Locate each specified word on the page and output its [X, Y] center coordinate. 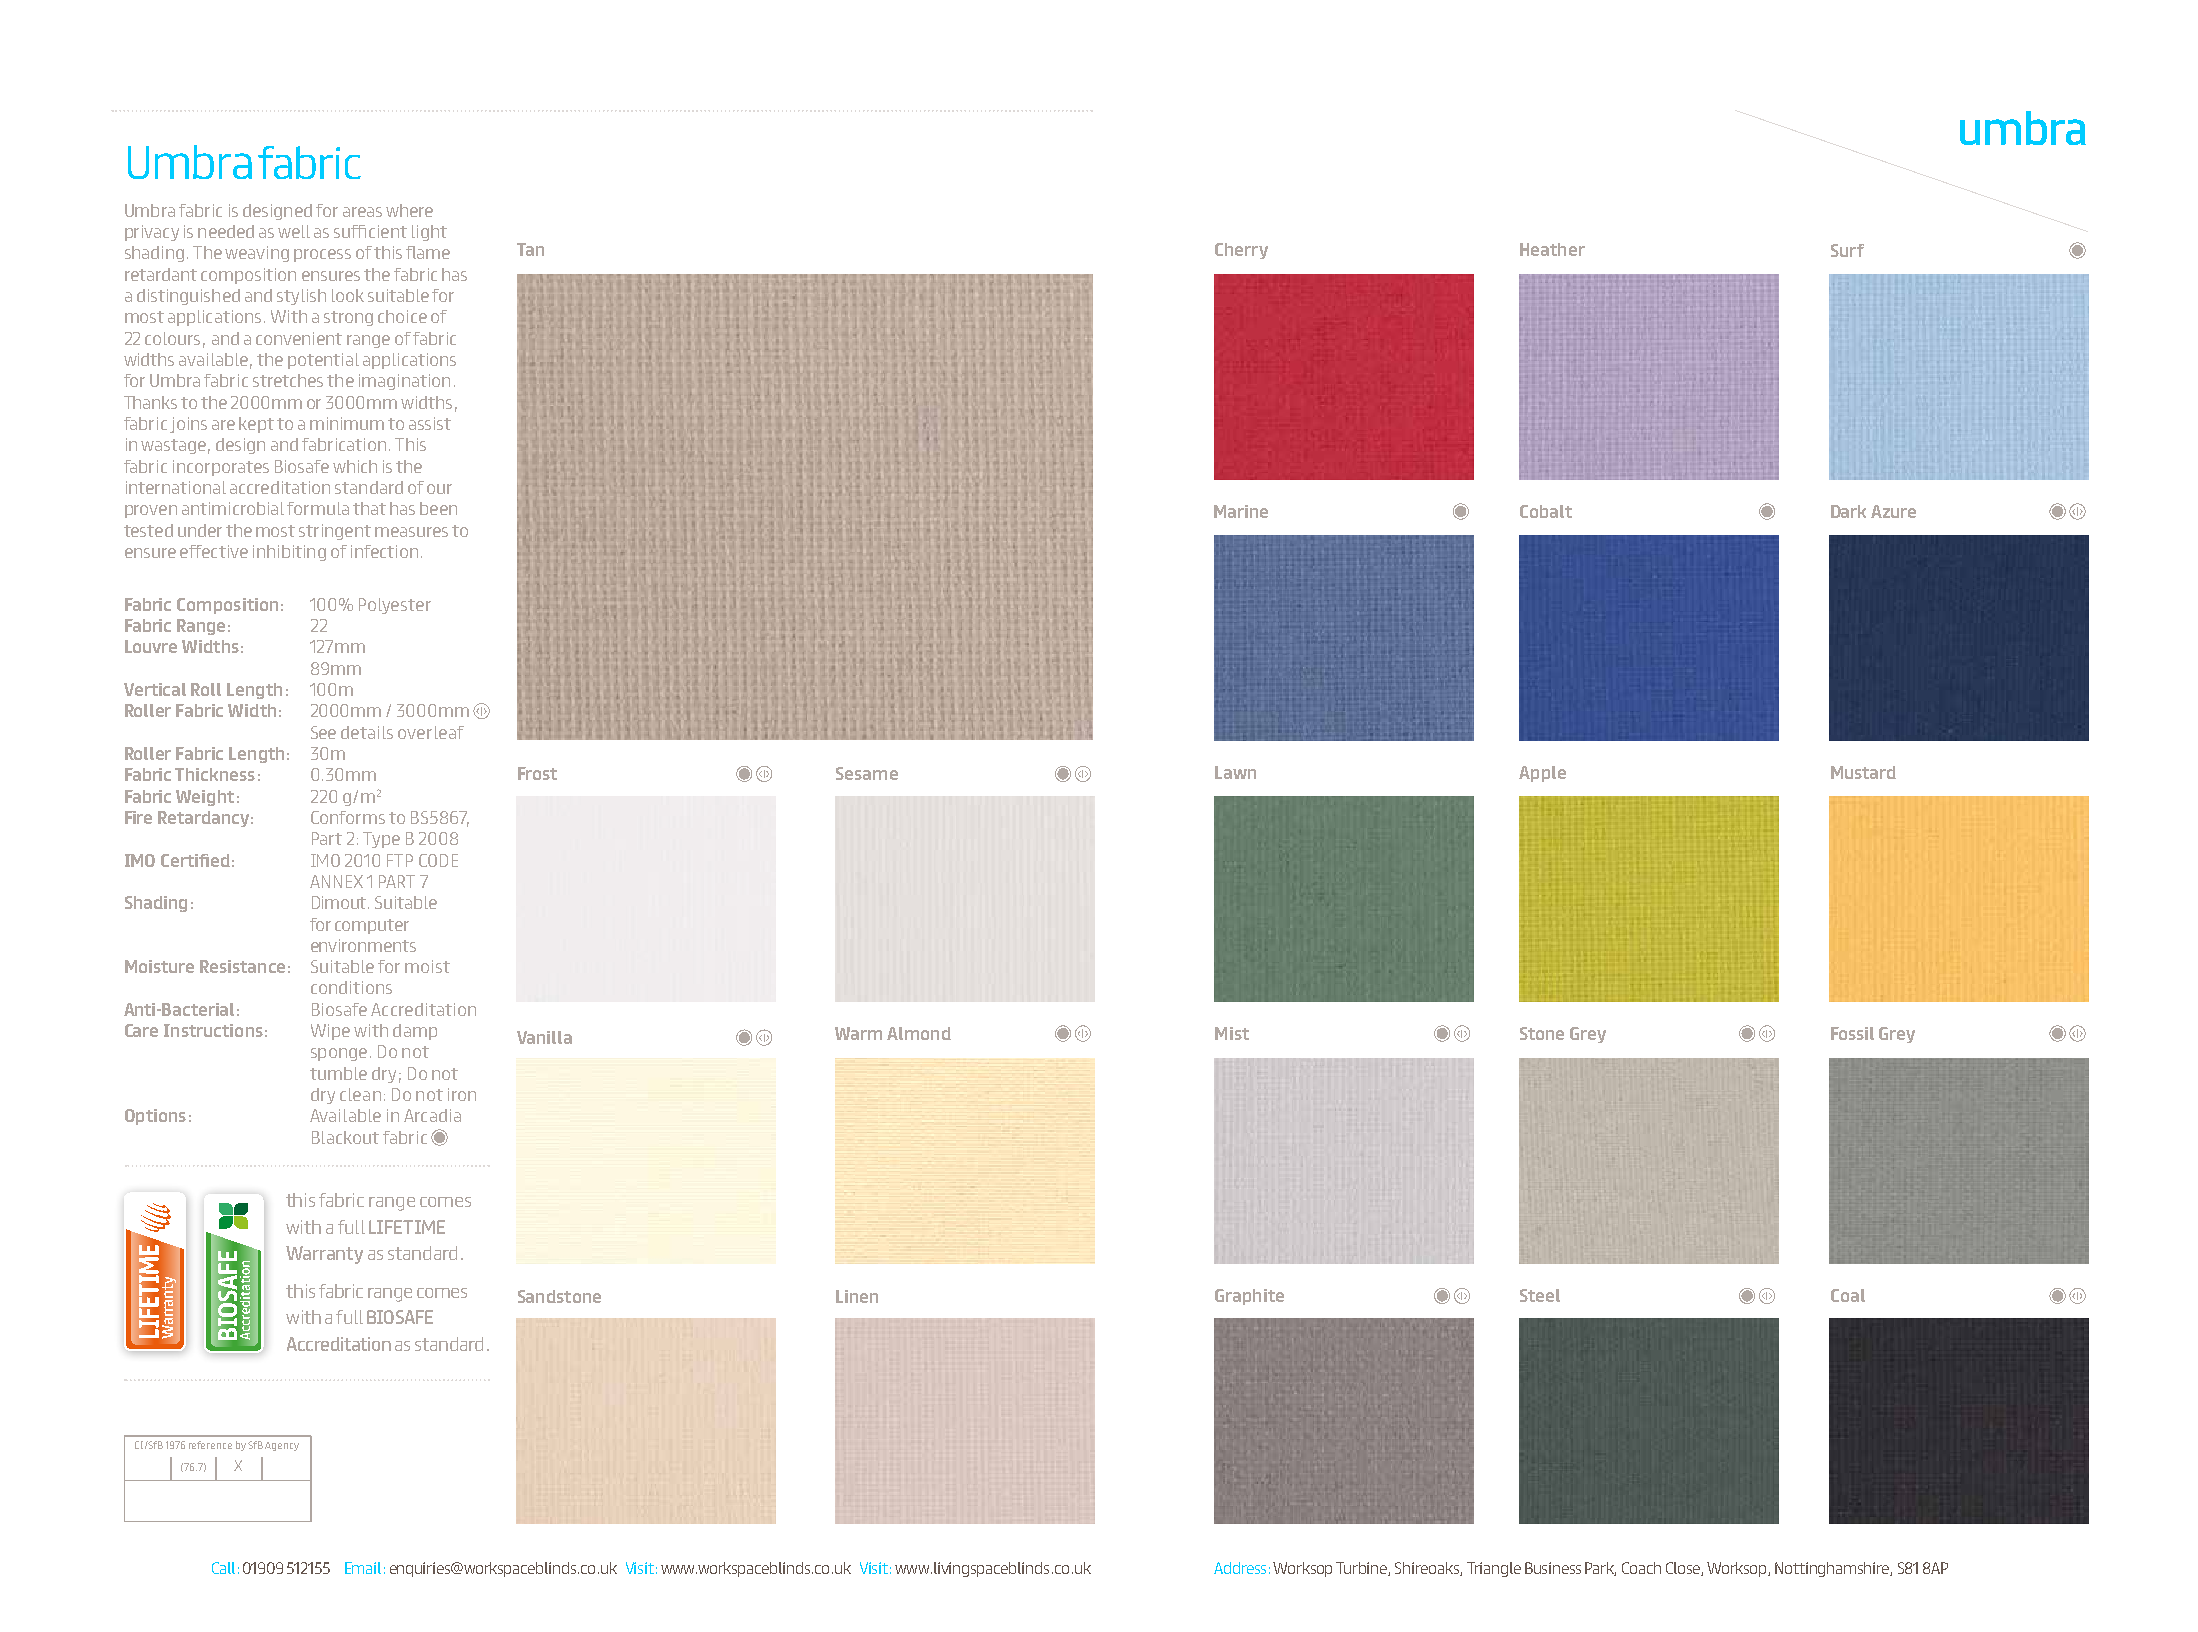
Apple [1542, 774]
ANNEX [336, 881]
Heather [1552, 249]
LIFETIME [407, 1227]
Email [363, 1568]
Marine [1241, 511]
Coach [1641, 1568]
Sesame [867, 773]
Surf [1847, 250]
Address [1240, 1568]
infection [384, 551]
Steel [1540, 1295]
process [322, 255]
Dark [1848, 511]
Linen [857, 1296]
